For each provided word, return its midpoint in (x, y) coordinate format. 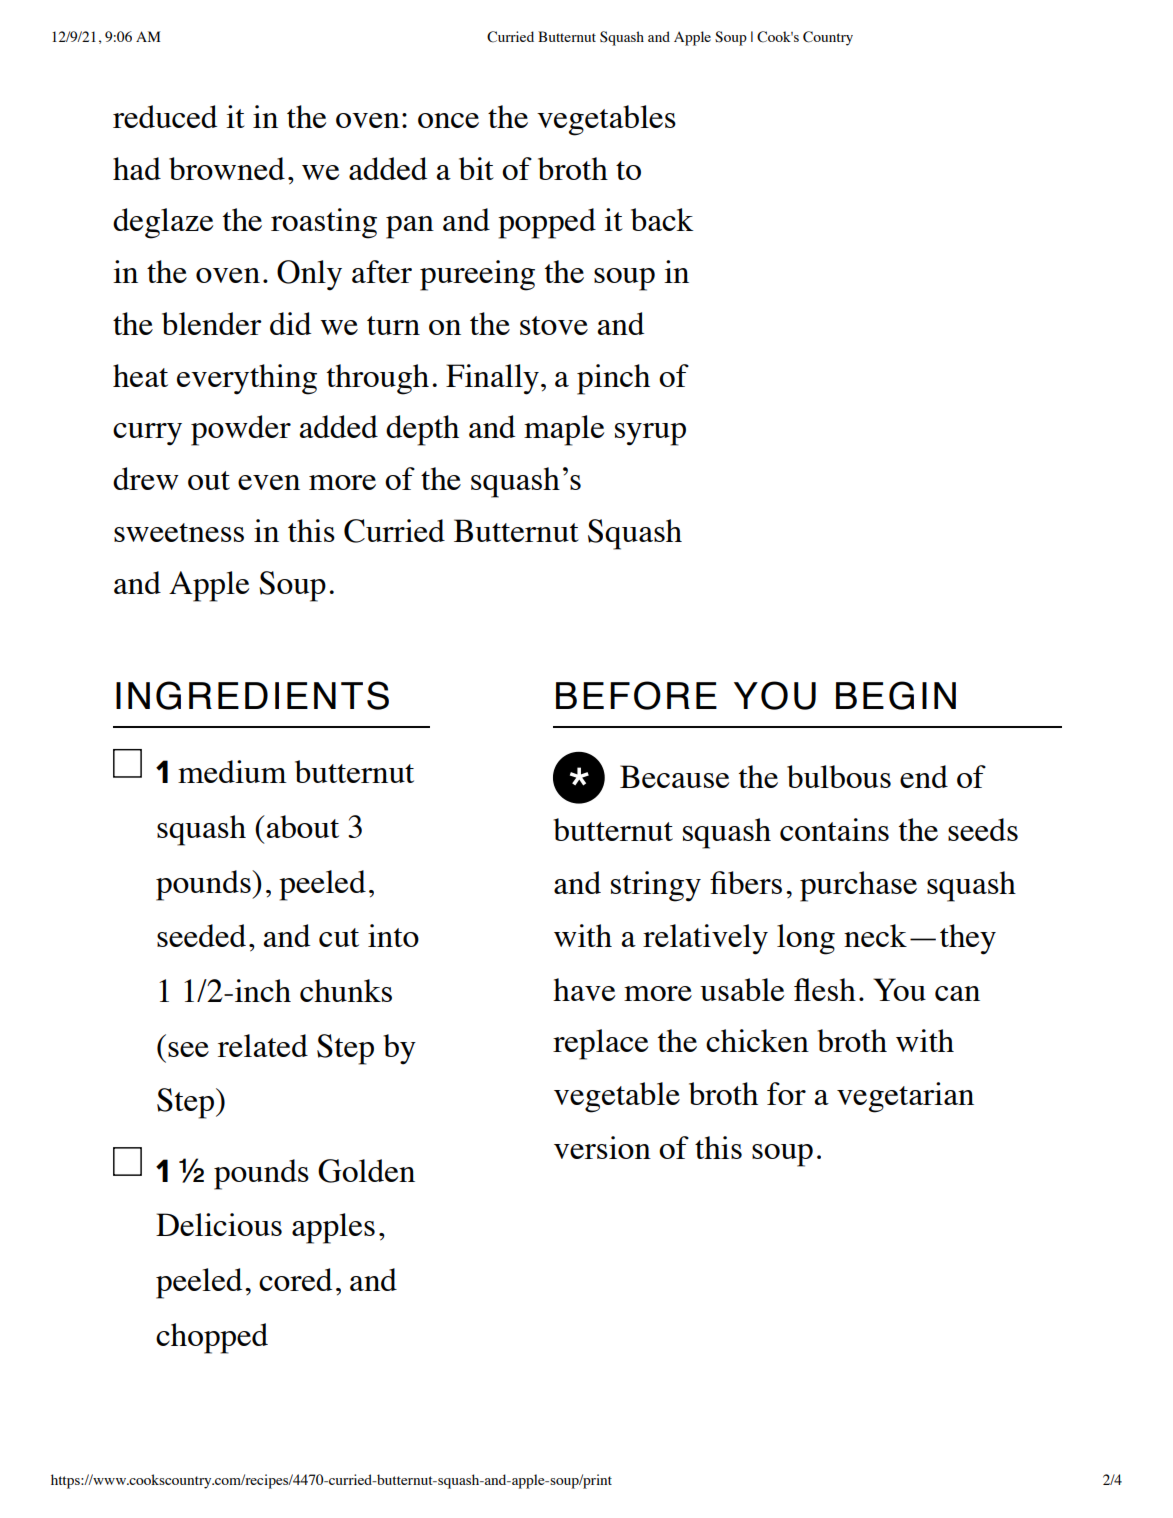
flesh (825, 989)
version (602, 1147)
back (662, 219)
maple (564, 430)
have (584, 989)
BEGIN (896, 695)
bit (476, 168)
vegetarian (905, 1097)
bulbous (839, 776)
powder (241, 430)
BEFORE (636, 695)
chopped (212, 1338)
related (263, 1045)
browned (227, 168)
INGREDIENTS (252, 695)
